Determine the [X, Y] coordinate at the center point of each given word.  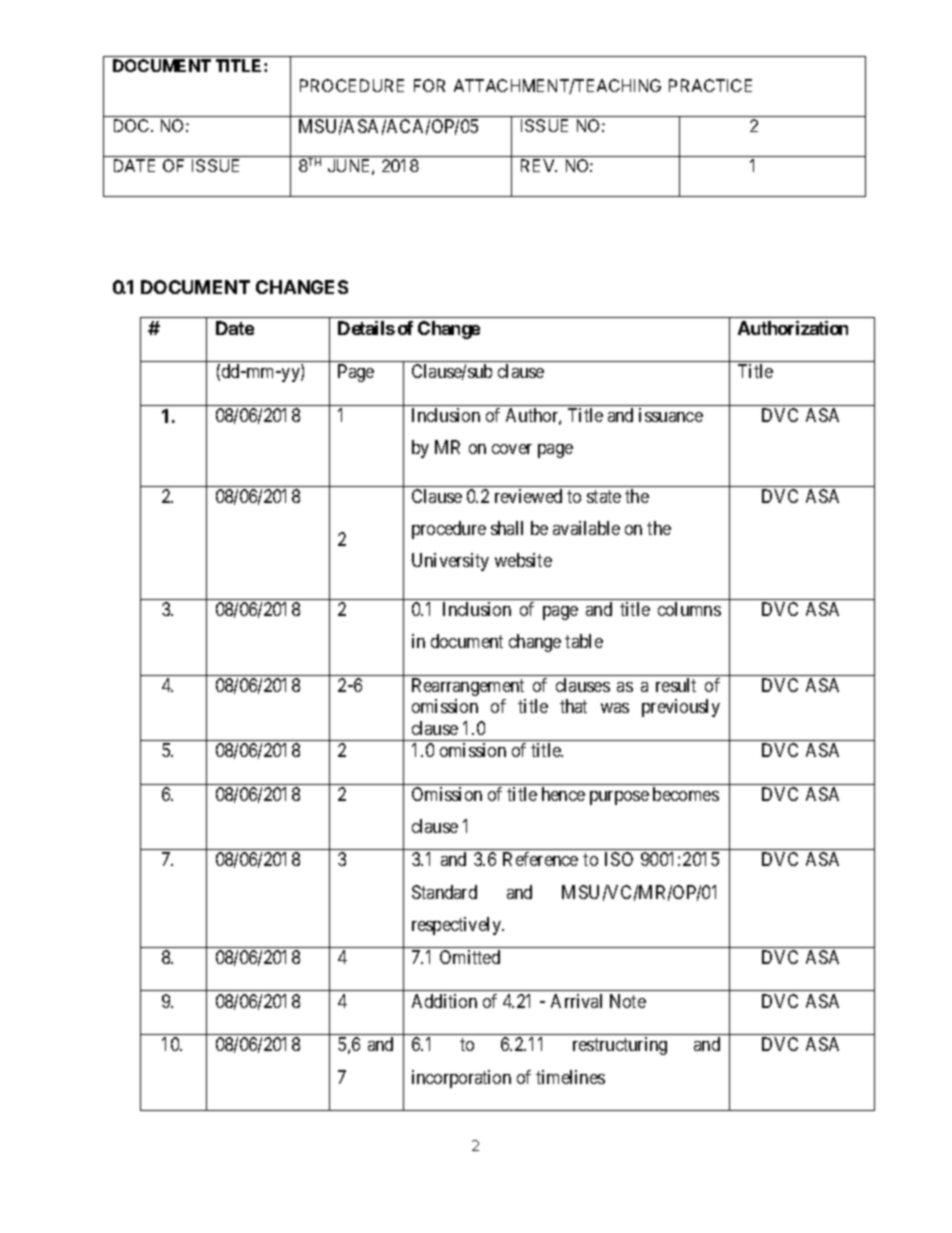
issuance [671, 415]
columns [689, 609]
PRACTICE [710, 85]
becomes [686, 794]
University [450, 562]
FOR [429, 85]
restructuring [620, 1046]
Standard [444, 892]
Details [366, 328]
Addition [444, 1001]
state [604, 496]
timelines [570, 1077]
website [523, 560]
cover [512, 449]
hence [563, 794]
